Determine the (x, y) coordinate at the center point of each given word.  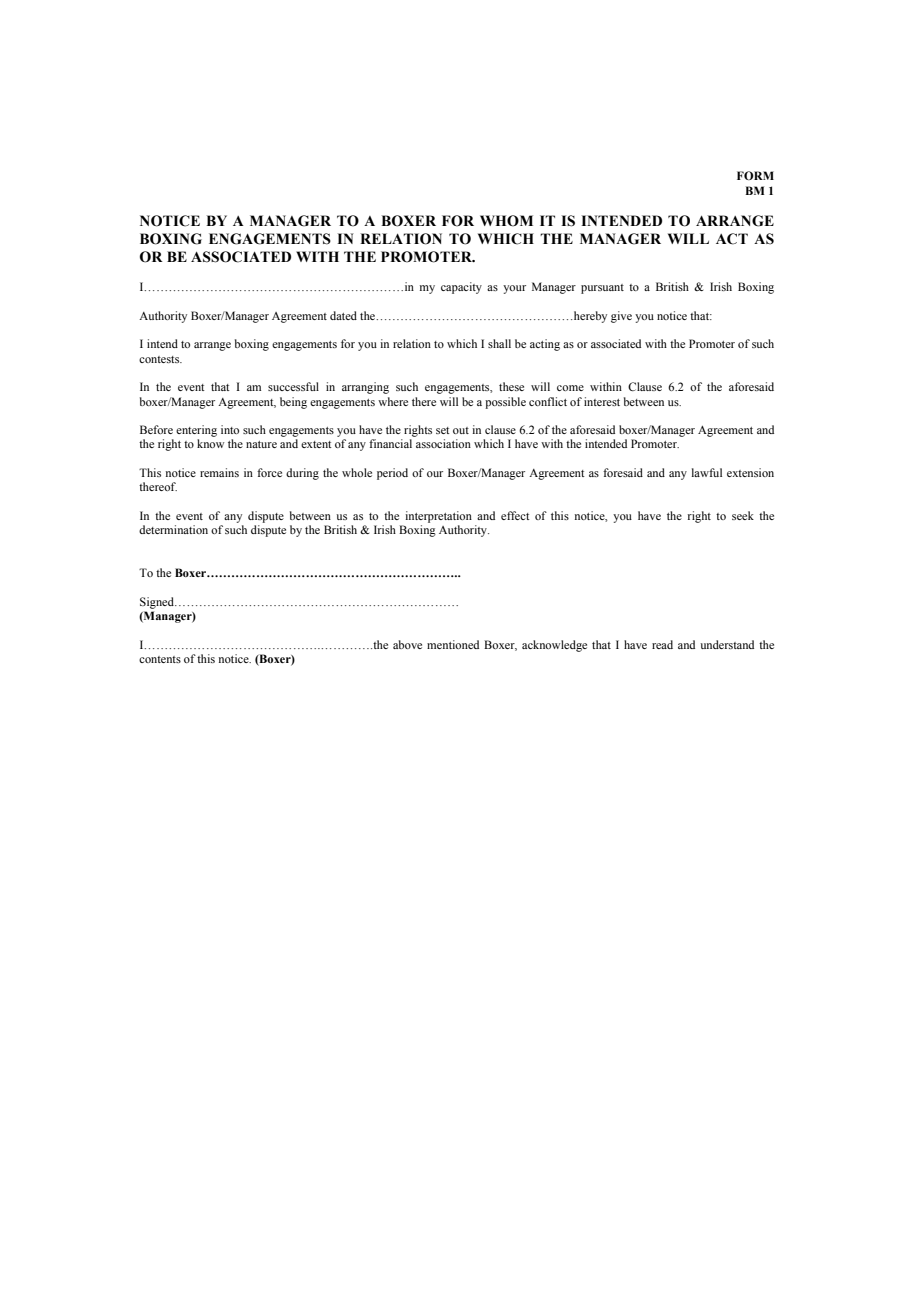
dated (343, 315)
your (514, 289)
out (461, 430)
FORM (755, 175)
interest (602, 401)
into (230, 429)
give (621, 317)
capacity (461, 288)
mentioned (453, 644)
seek (743, 515)
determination (173, 529)
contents (160, 659)
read (662, 644)
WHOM (506, 221)
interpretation (438, 517)
